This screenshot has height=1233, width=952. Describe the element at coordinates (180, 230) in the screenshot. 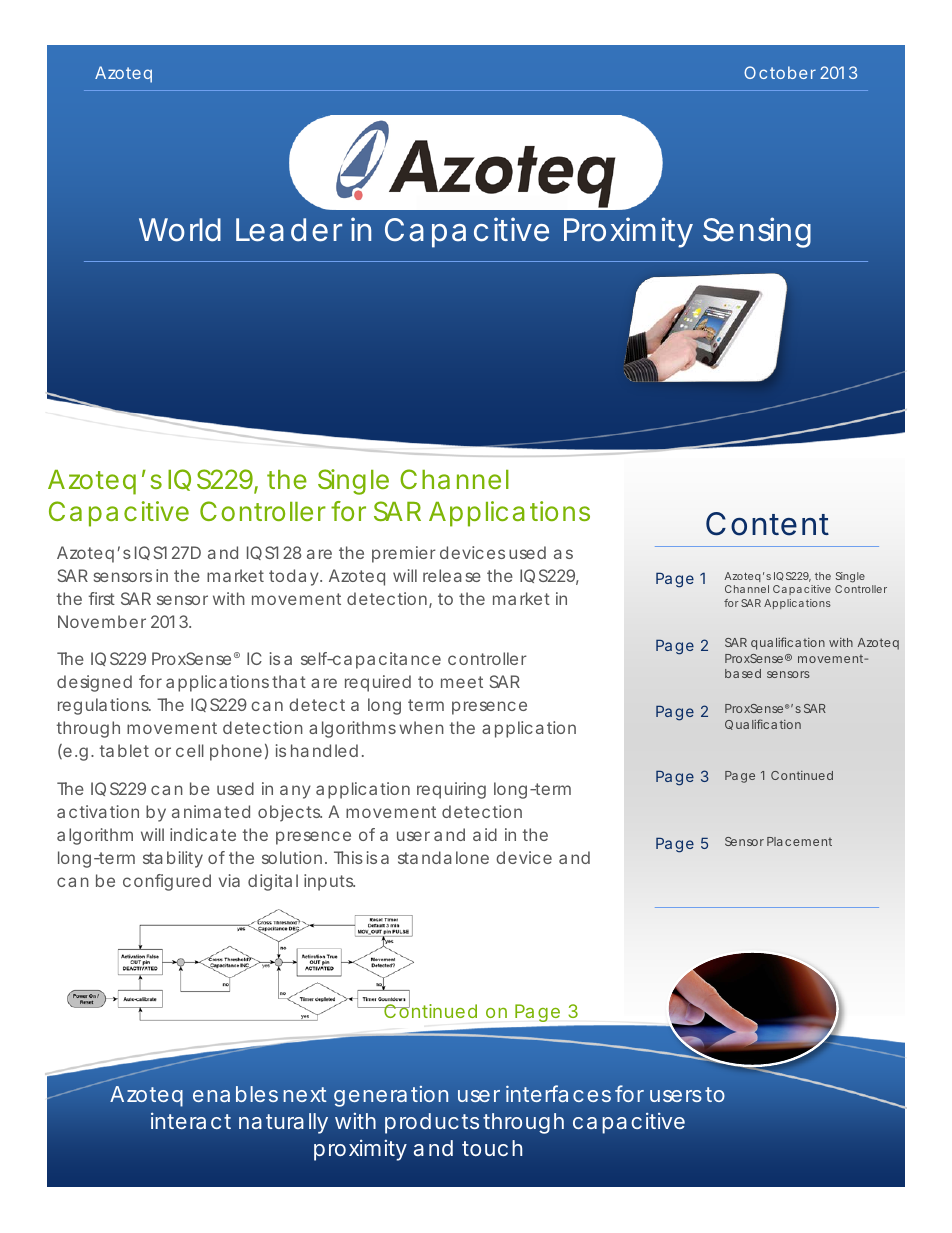

I see `World` at that location.
